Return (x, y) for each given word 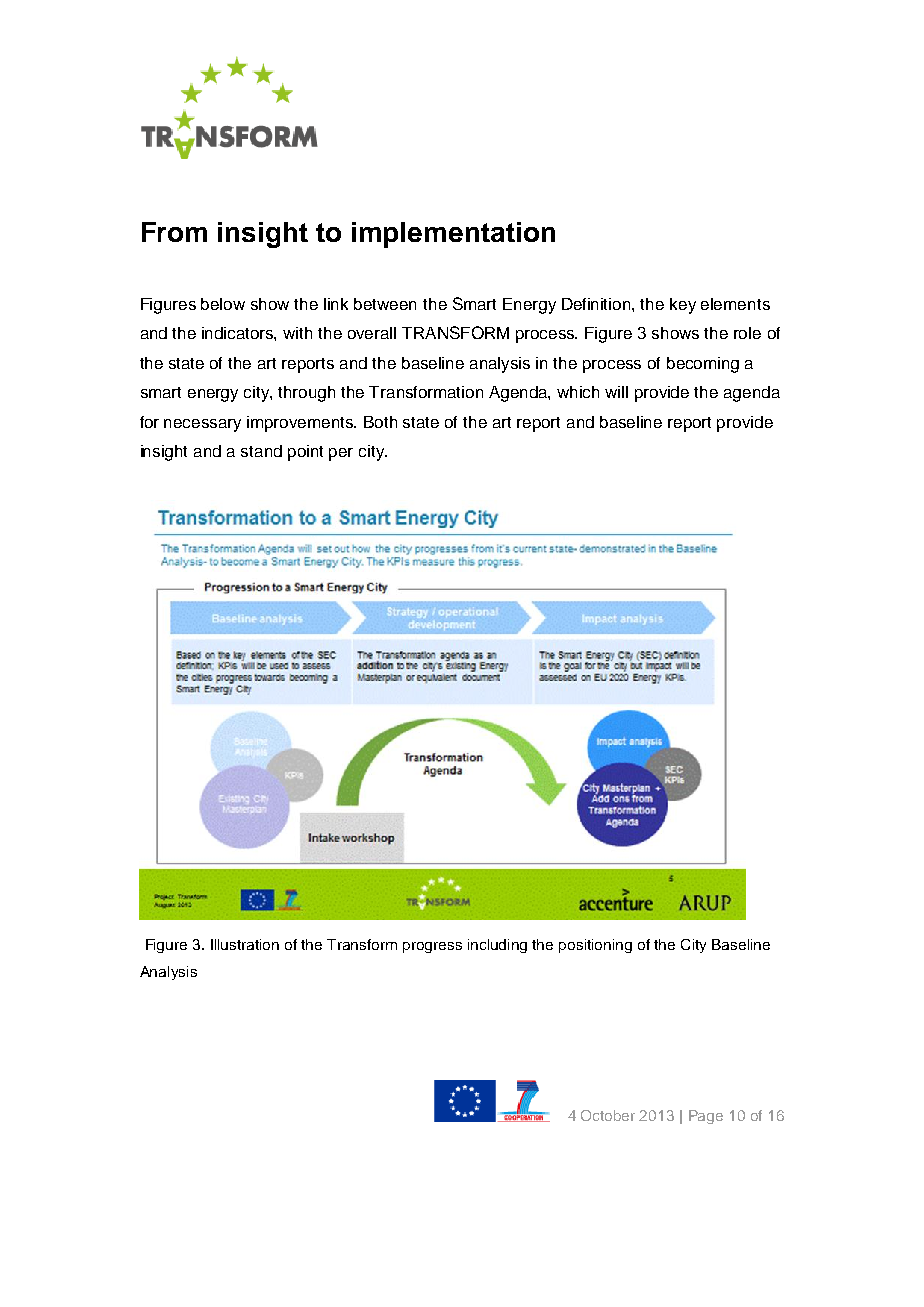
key (683, 306)
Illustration (245, 944)
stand (261, 451)
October (608, 1115)
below (223, 304)
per (341, 454)
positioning (595, 946)
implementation (453, 235)
